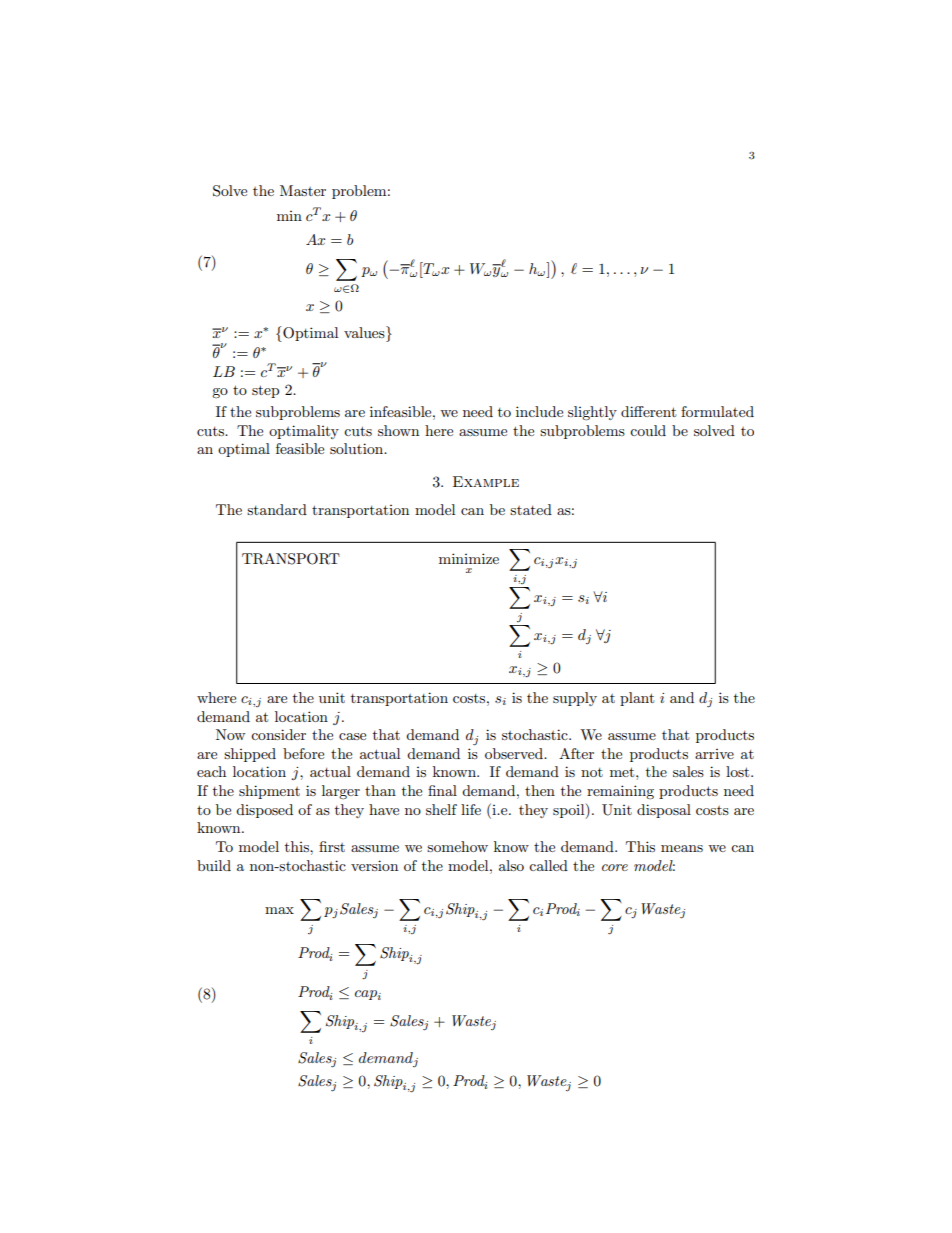 Image resolution: width=952 pixels, height=1233 pixels. I want to click on include, so click(539, 411).
